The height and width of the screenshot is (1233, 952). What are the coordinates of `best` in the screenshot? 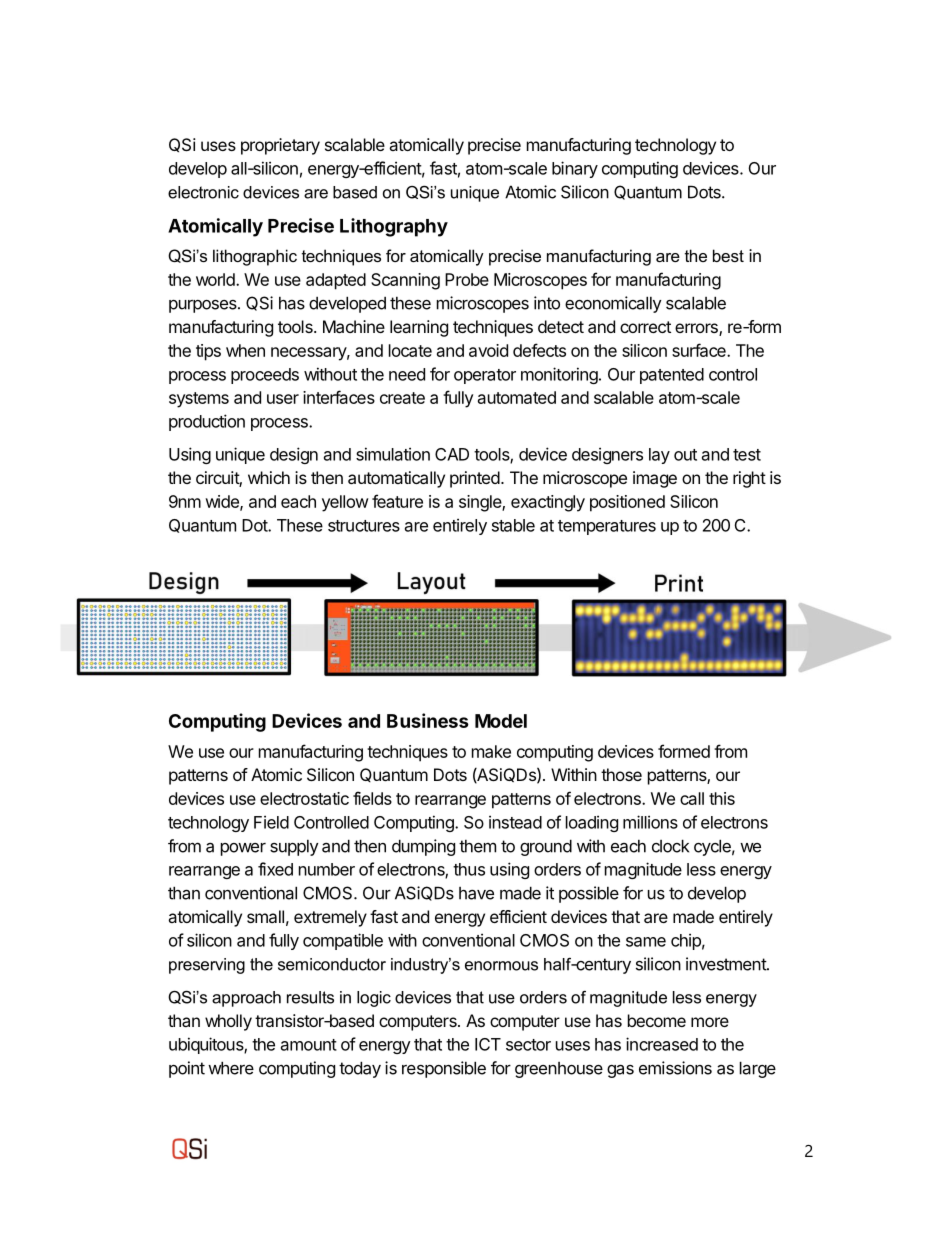 It's located at (728, 255).
